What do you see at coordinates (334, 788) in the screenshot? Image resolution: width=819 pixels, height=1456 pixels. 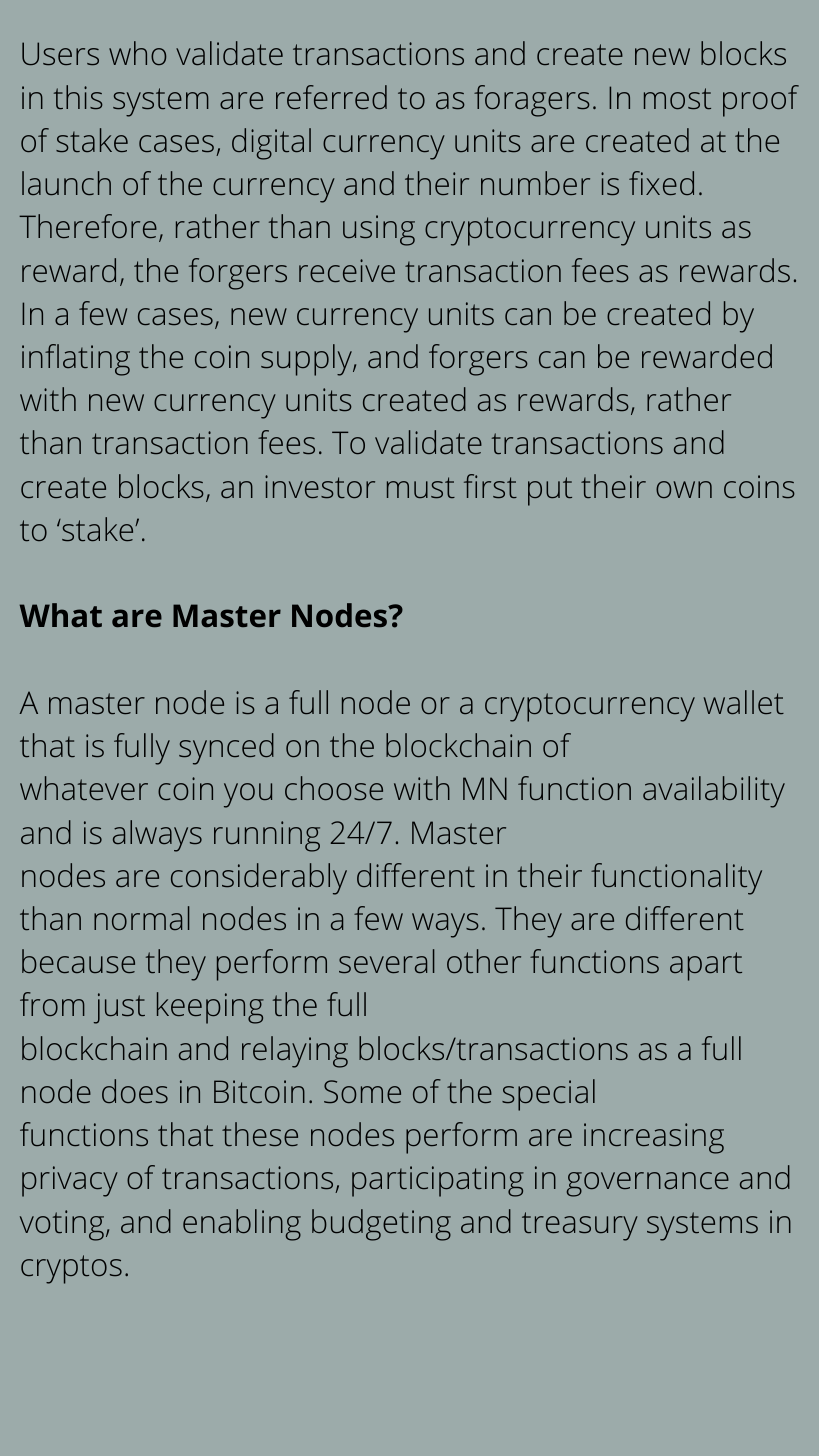 I see `choose` at bounding box center [334, 788].
